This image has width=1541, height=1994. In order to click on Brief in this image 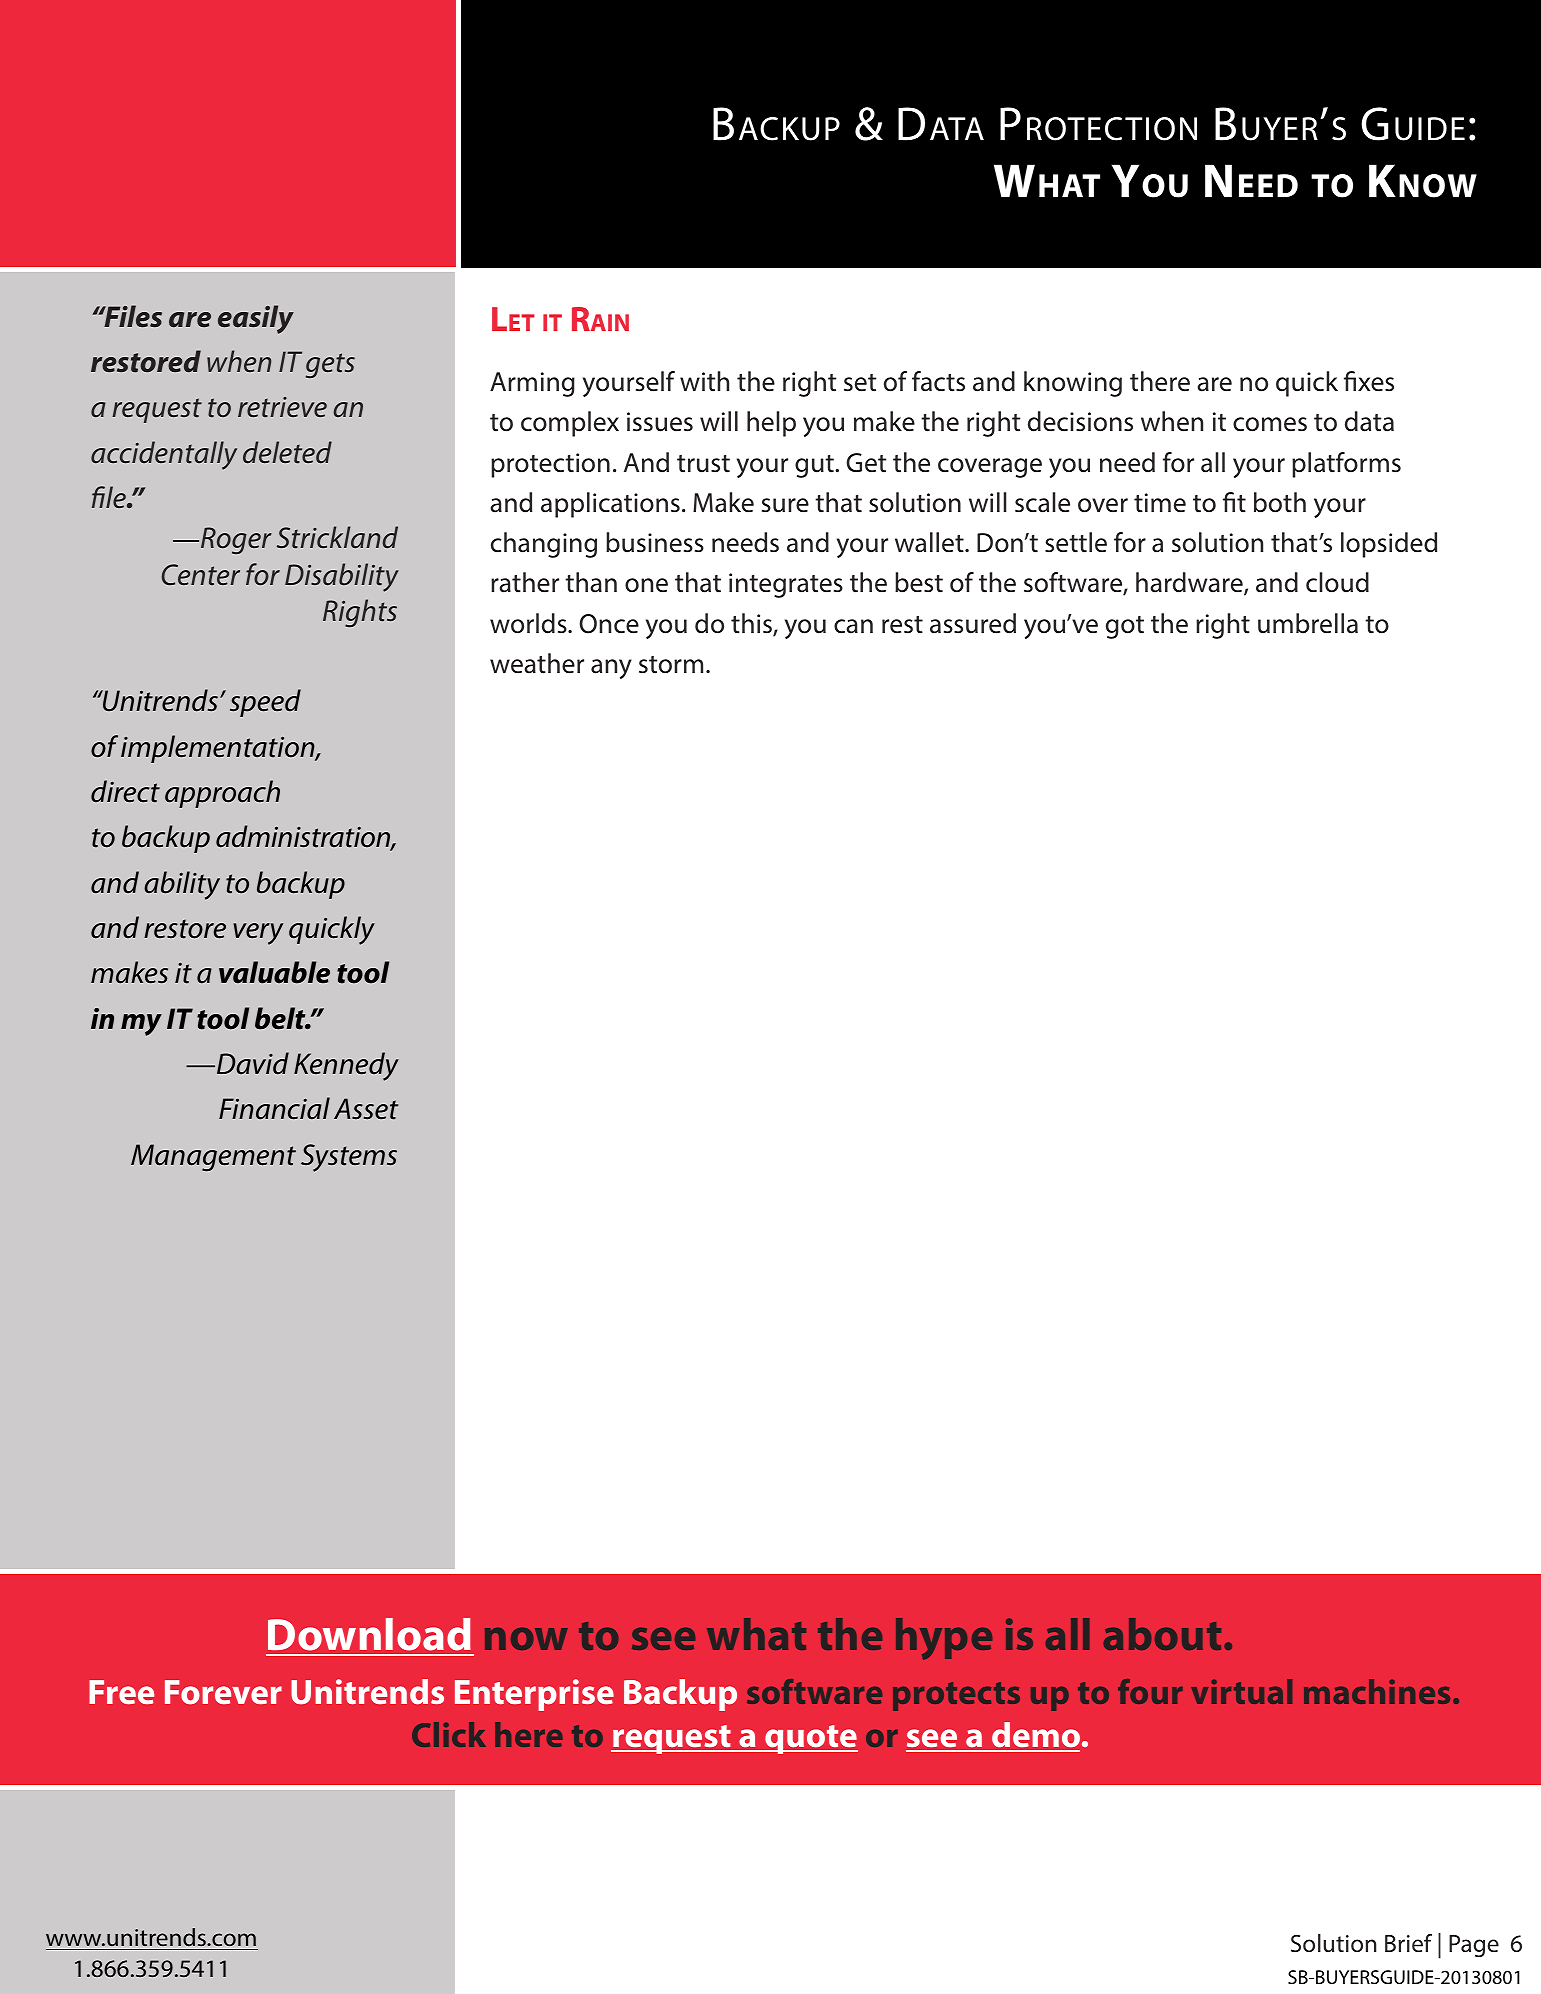, I will do `click(1408, 1943)`.
